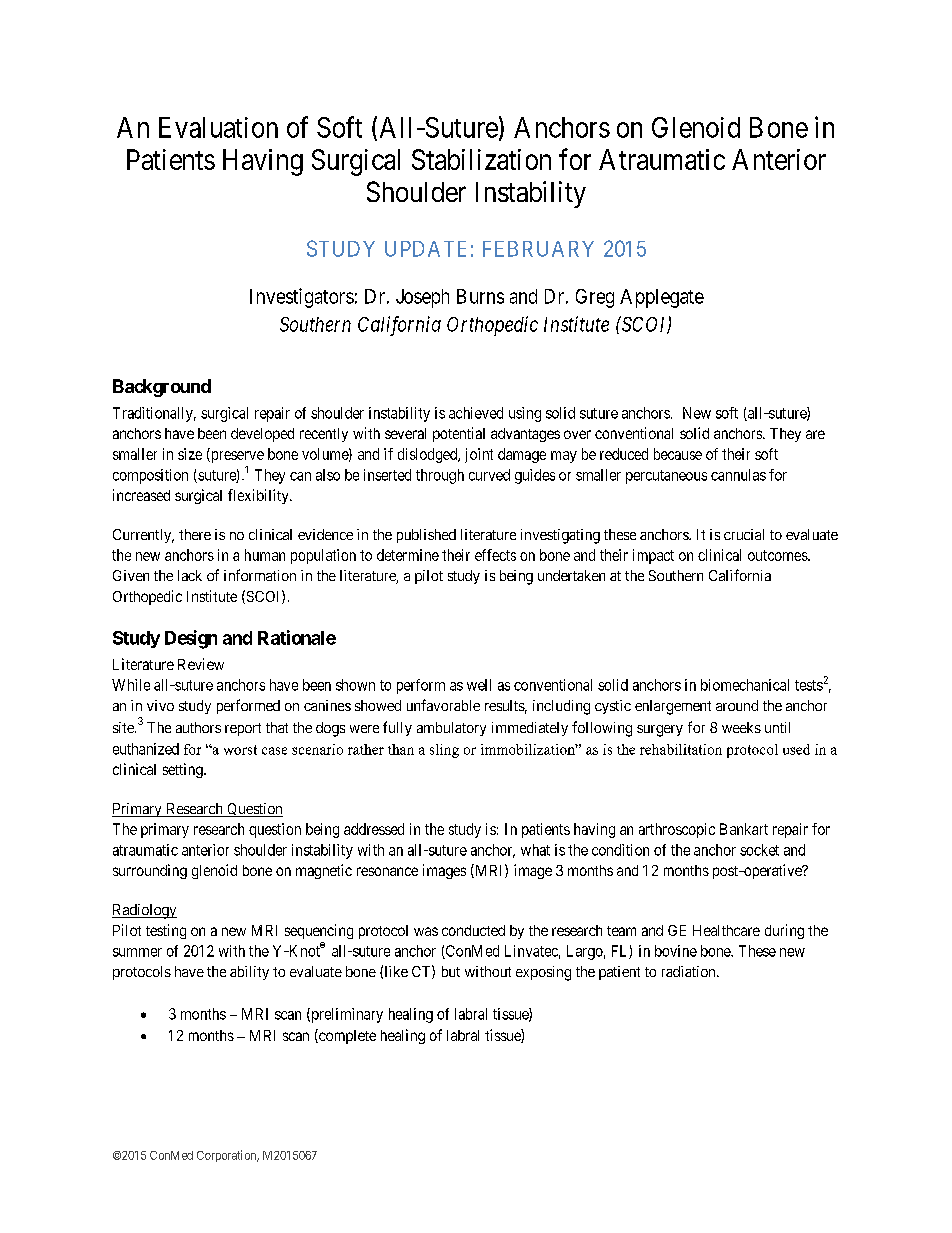 The image size is (952, 1233). I want to click on Evaluation, so click(218, 127).
